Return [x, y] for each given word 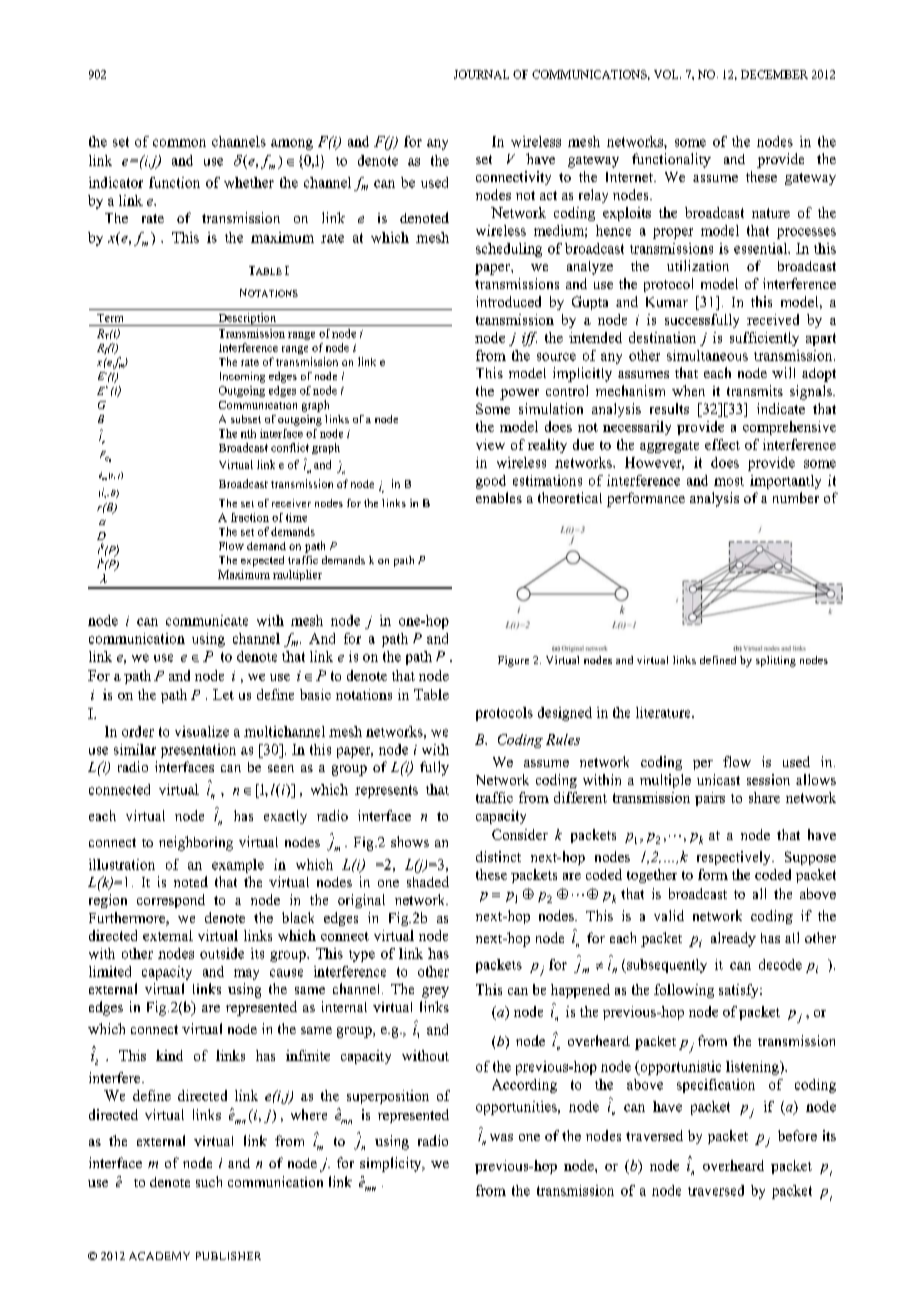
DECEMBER [774, 74]
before [797, 1135]
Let [223, 694]
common [179, 143]
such [209, 1181]
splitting [776, 661]
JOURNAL [481, 74]
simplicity [392, 1164]
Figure [513, 661]
